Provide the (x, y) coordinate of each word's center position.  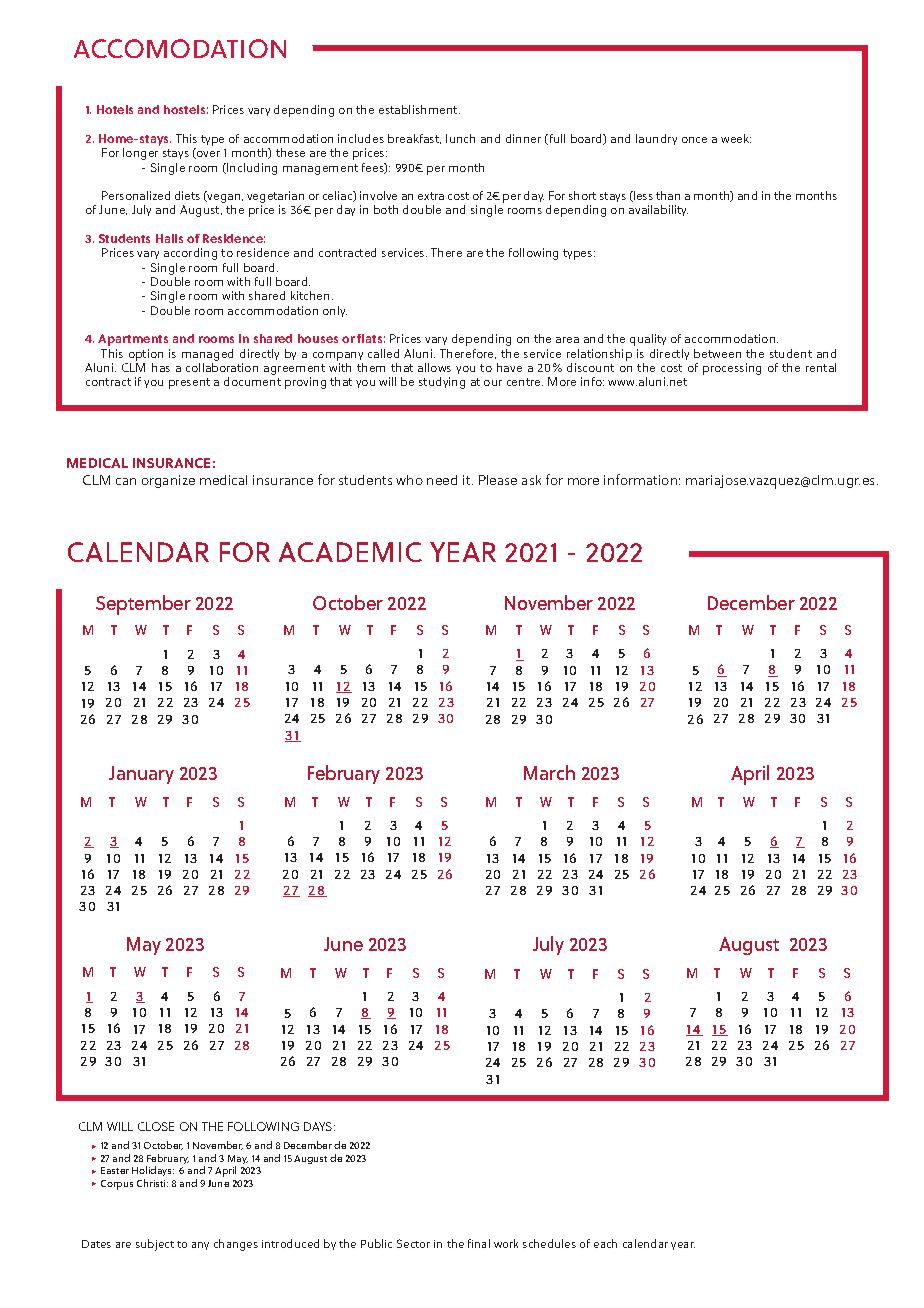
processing (732, 369)
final (479, 1243)
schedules (549, 1243)
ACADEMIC (350, 552)
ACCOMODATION (180, 48)
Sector (413, 1243)
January (141, 775)
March (549, 772)
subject (155, 1245)
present (189, 383)
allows (434, 367)
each (605, 1243)
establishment (419, 109)
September (143, 605)
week (736, 138)
